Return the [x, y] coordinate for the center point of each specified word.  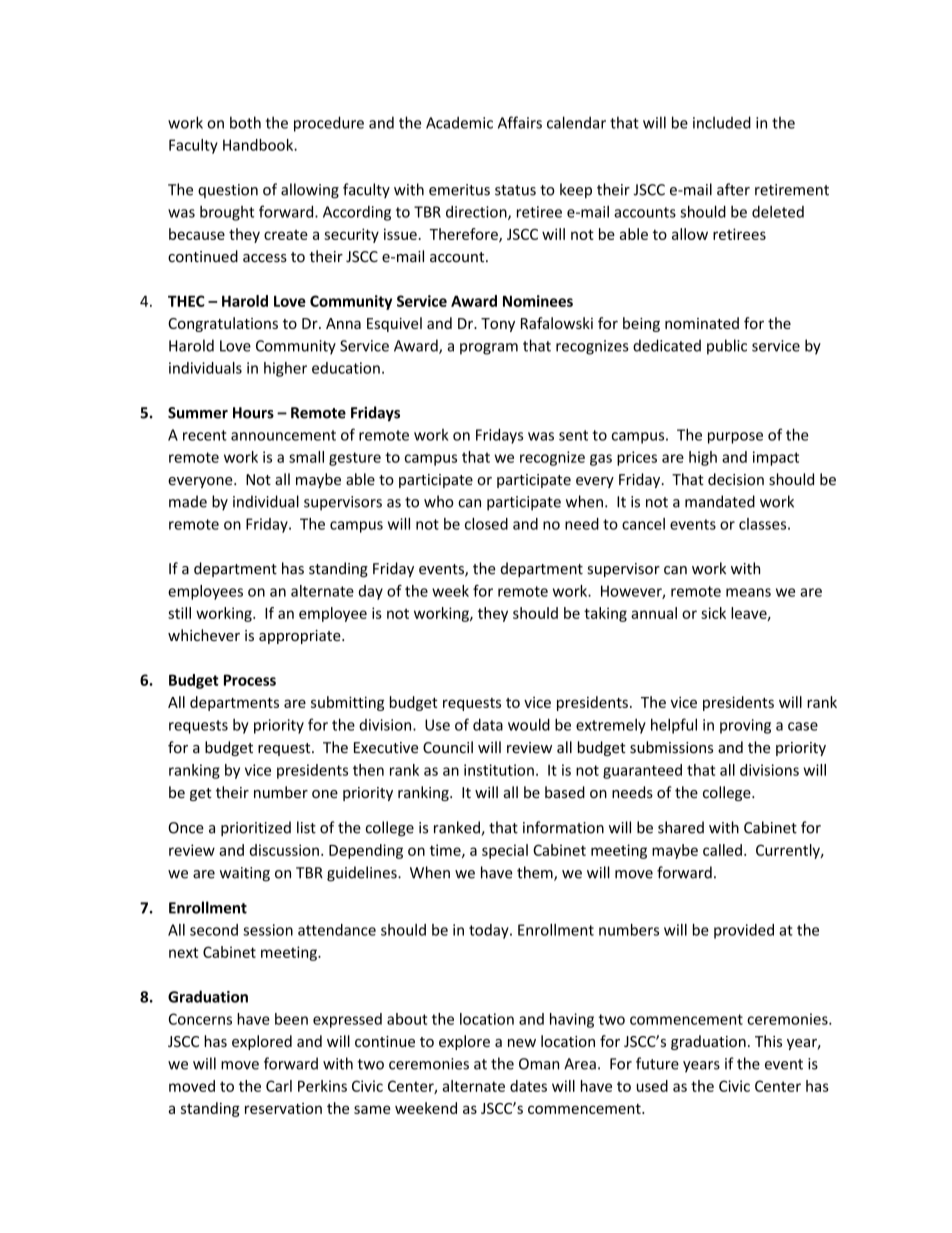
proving [745, 726]
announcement [283, 435]
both [245, 122]
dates [528, 1086]
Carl [279, 1086]
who [439, 501]
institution [499, 770]
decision [736, 479]
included [722, 122]
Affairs [520, 122]
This [768, 1041]
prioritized [256, 829]
